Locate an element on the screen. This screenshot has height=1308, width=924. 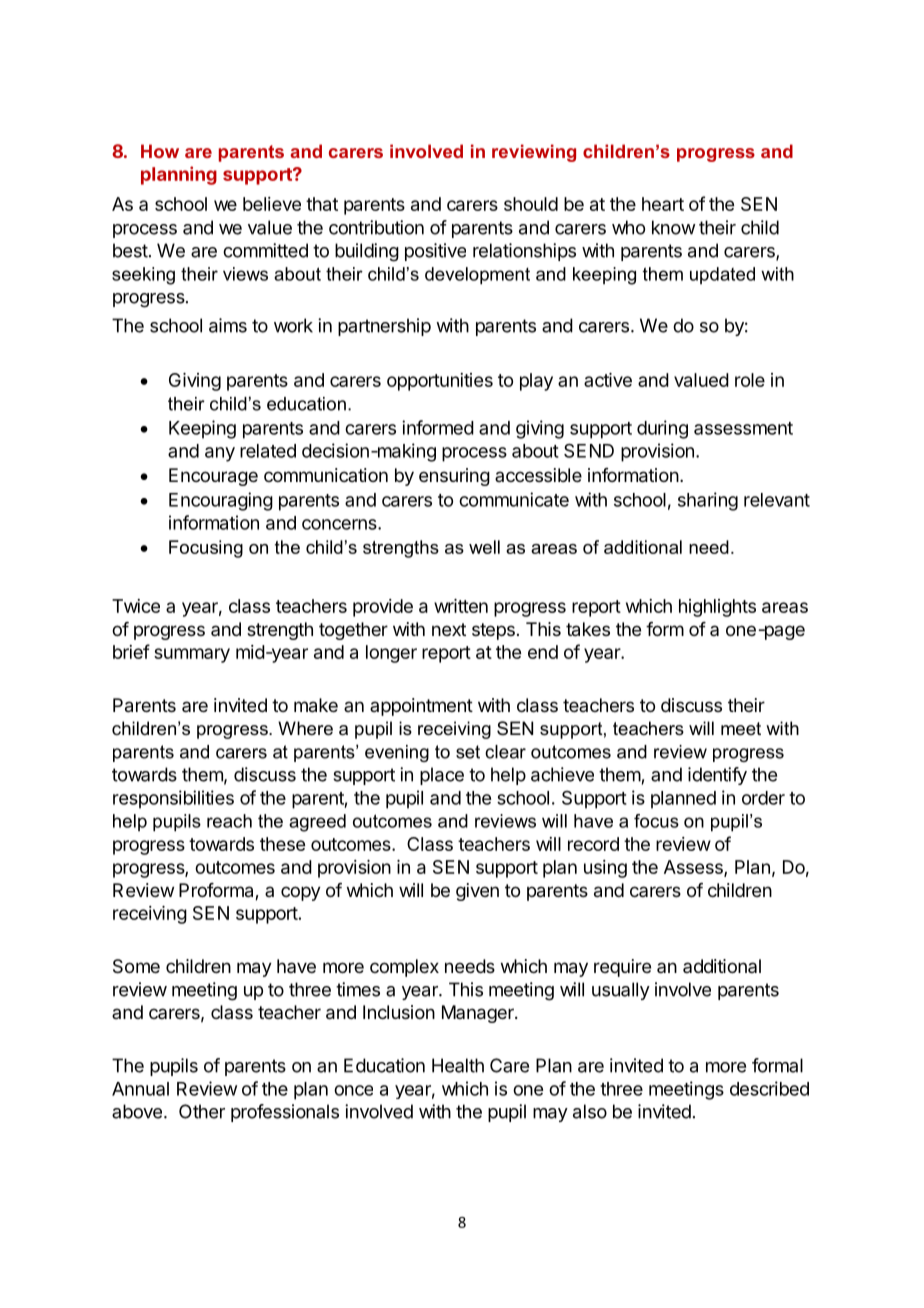
during is located at coordinates (662, 429).
